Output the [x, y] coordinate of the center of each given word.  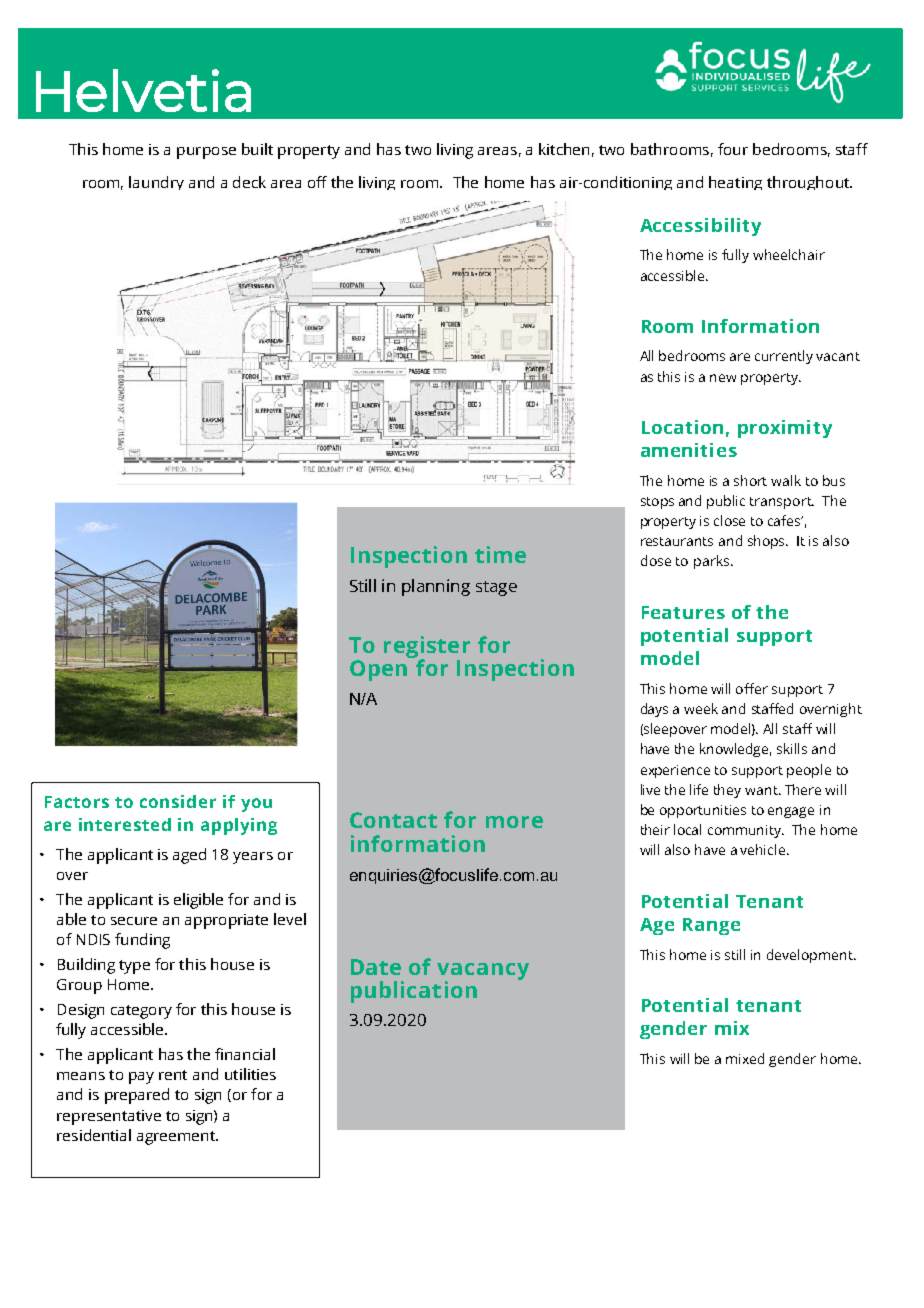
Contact [393, 820]
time [500, 554]
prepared [137, 1096]
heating [735, 183]
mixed [745, 1058]
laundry [156, 183]
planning [436, 587]
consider [178, 801]
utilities [250, 1074]
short [750, 480]
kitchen [564, 149]
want [762, 790]
